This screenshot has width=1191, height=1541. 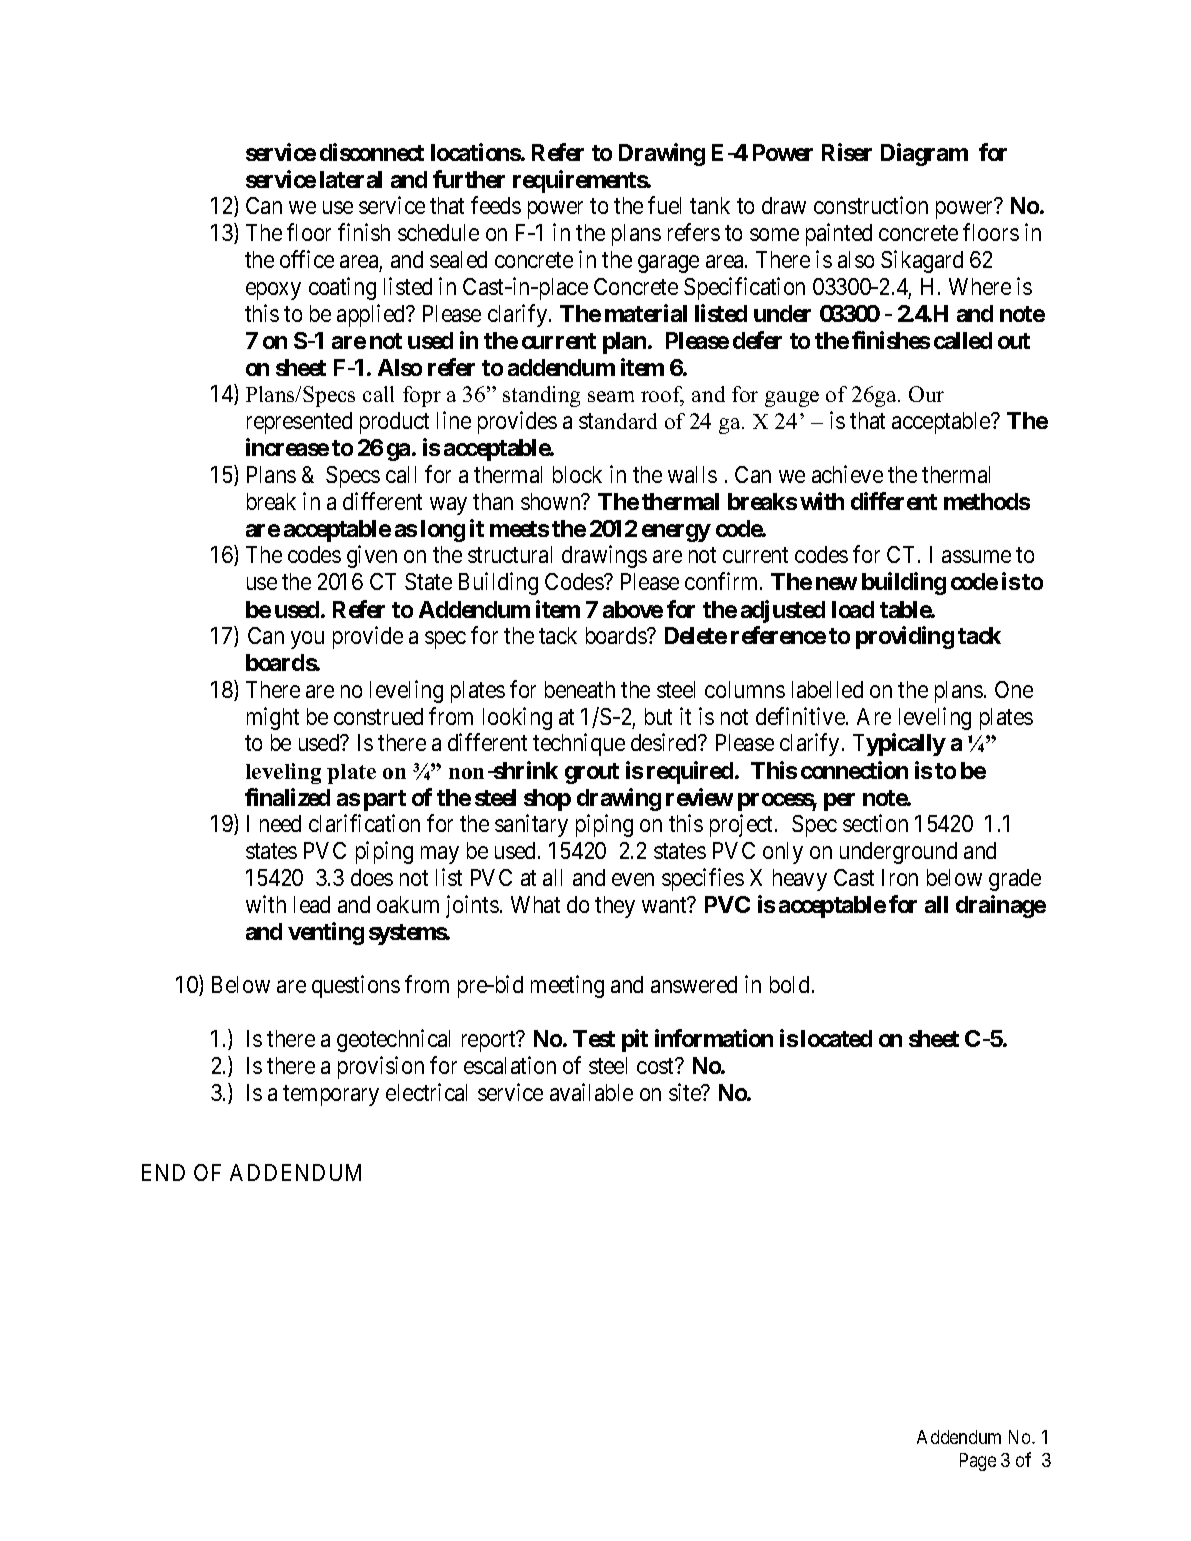 What do you see at coordinates (426, 1092) in the screenshot?
I see `electrical` at bounding box center [426, 1092].
